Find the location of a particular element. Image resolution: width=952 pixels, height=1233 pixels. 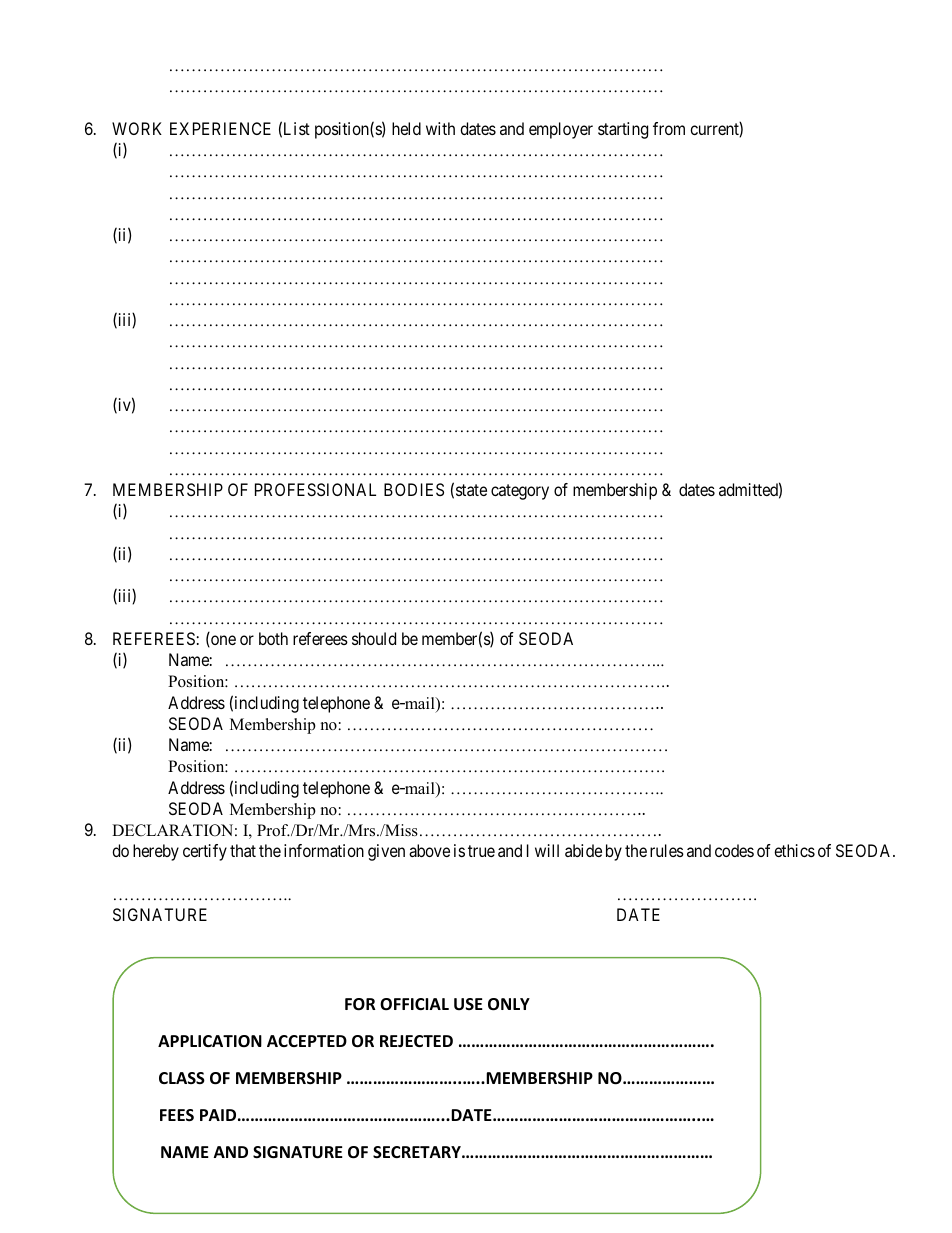

REJECTED is located at coordinates (416, 1041).
